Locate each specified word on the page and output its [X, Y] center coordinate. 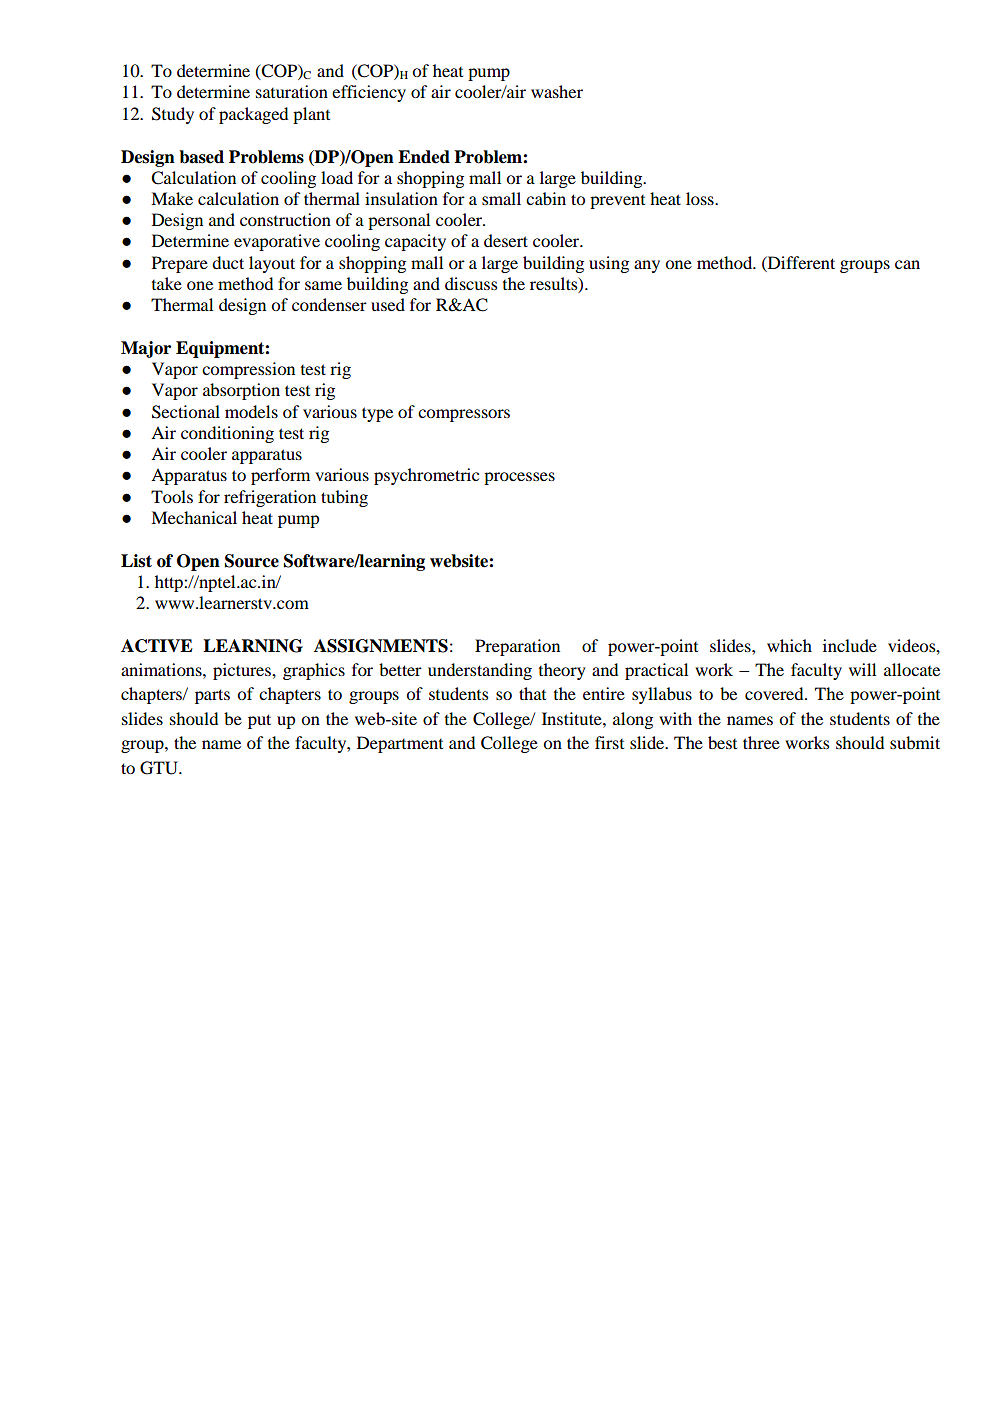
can [907, 264]
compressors [464, 415]
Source [252, 561]
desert [506, 240]
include [850, 645]
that [532, 693]
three [761, 742]
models [251, 411]
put [259, 721]
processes [519, 478]
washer [557, 91]
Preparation [517, 647]
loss [701, 198]
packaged [253, 115]
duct [228, 262]
